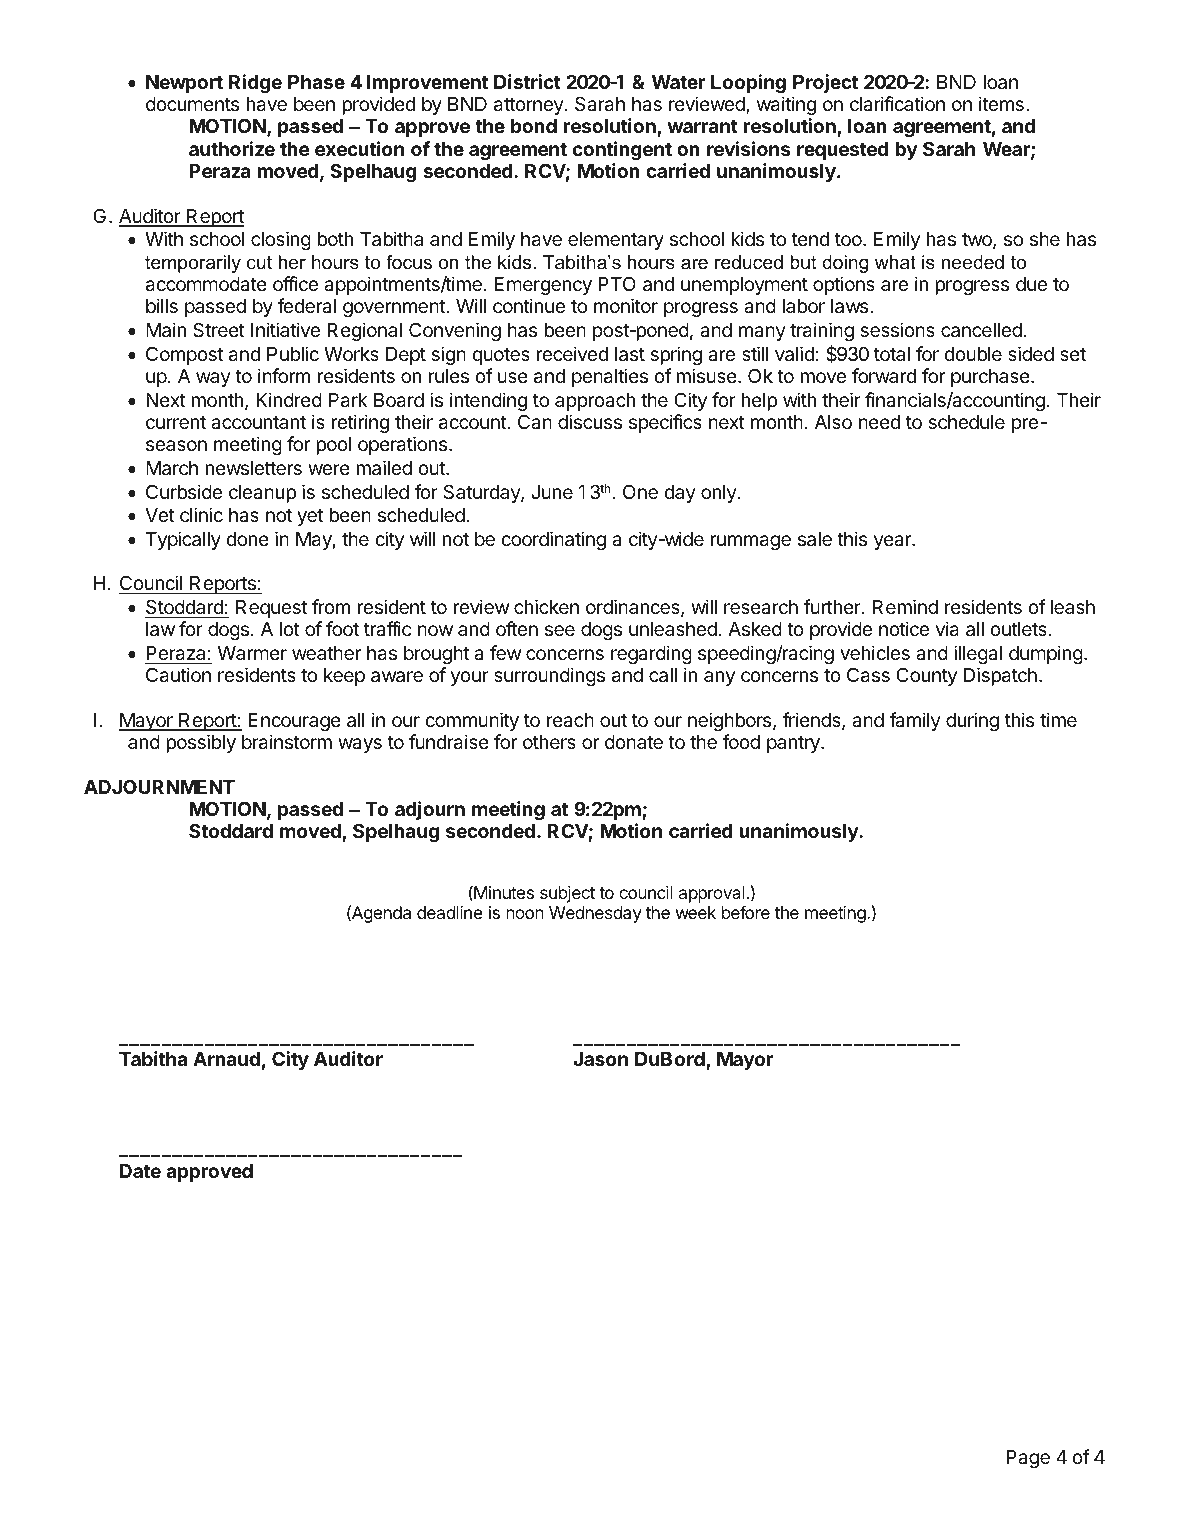 Image resolution: width=1188 pixels, height=1537 pixels. I want to click on purchase, so click(990, 378).
